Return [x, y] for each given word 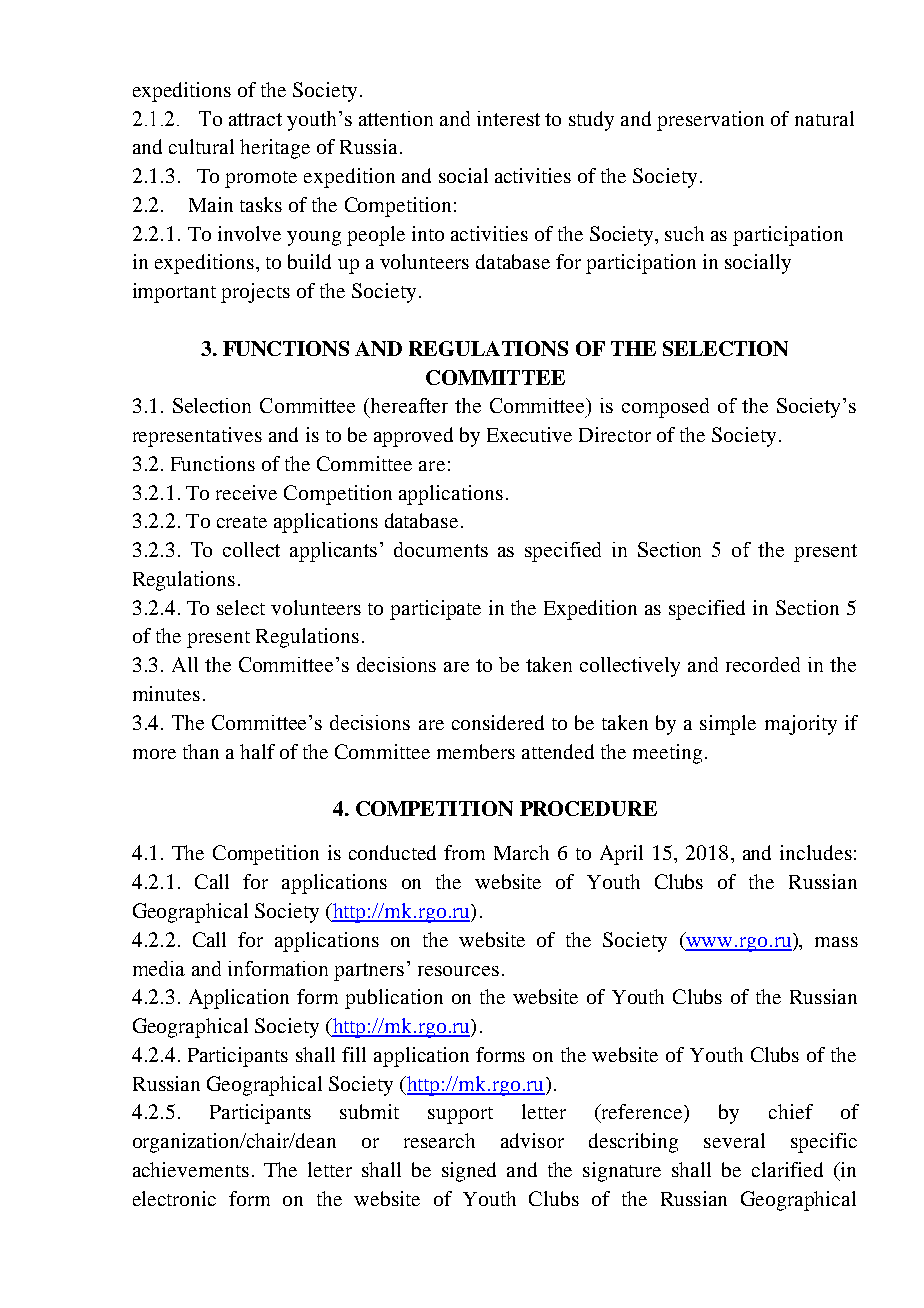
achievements [191, 1169]
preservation [710, 121]
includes [816, 852]
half [257, 751]
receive [246, 492]
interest [508, 118]
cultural [201, 146]
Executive [529, 434]
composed [665, 408]
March [521, 852]
